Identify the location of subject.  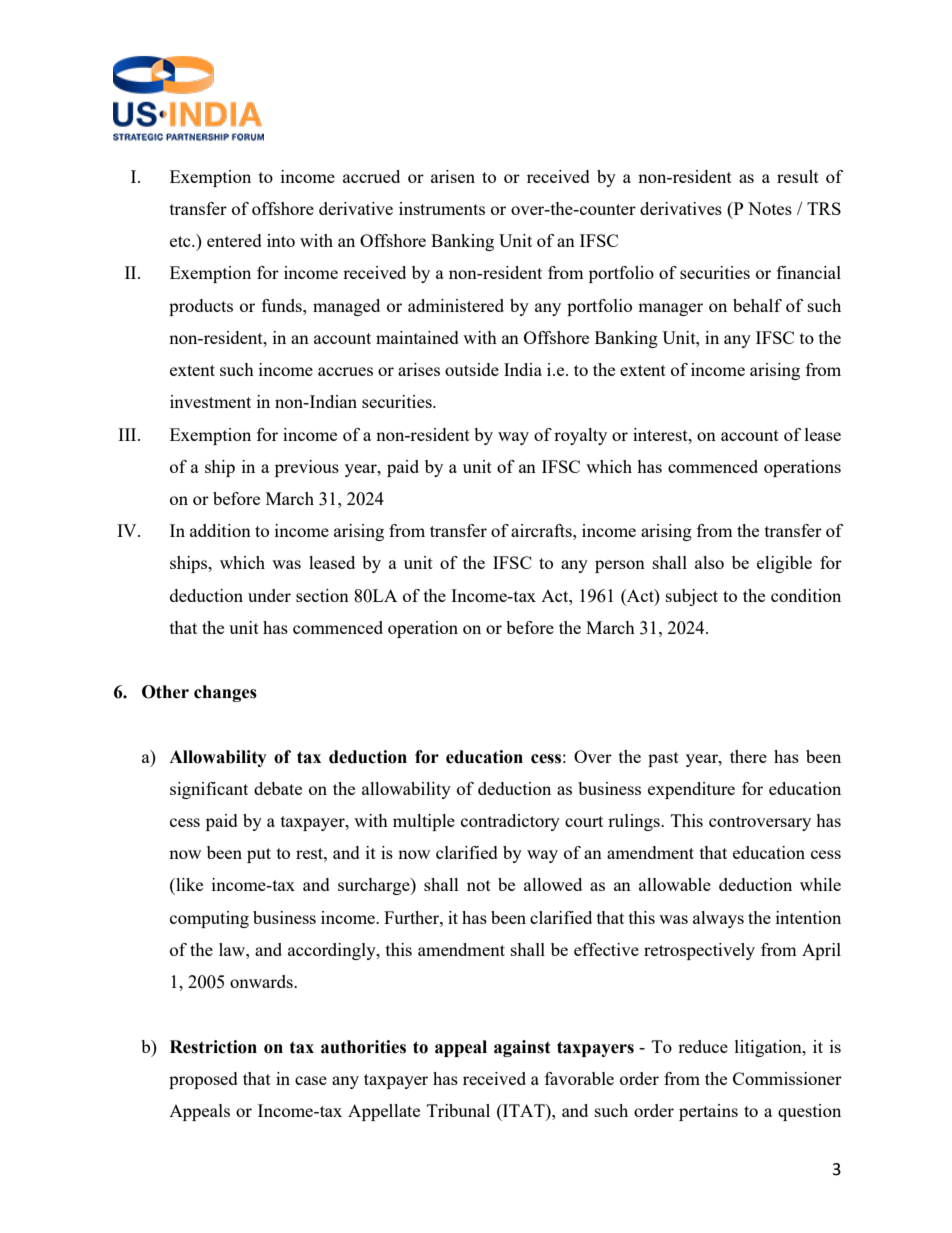
(692, 597).
